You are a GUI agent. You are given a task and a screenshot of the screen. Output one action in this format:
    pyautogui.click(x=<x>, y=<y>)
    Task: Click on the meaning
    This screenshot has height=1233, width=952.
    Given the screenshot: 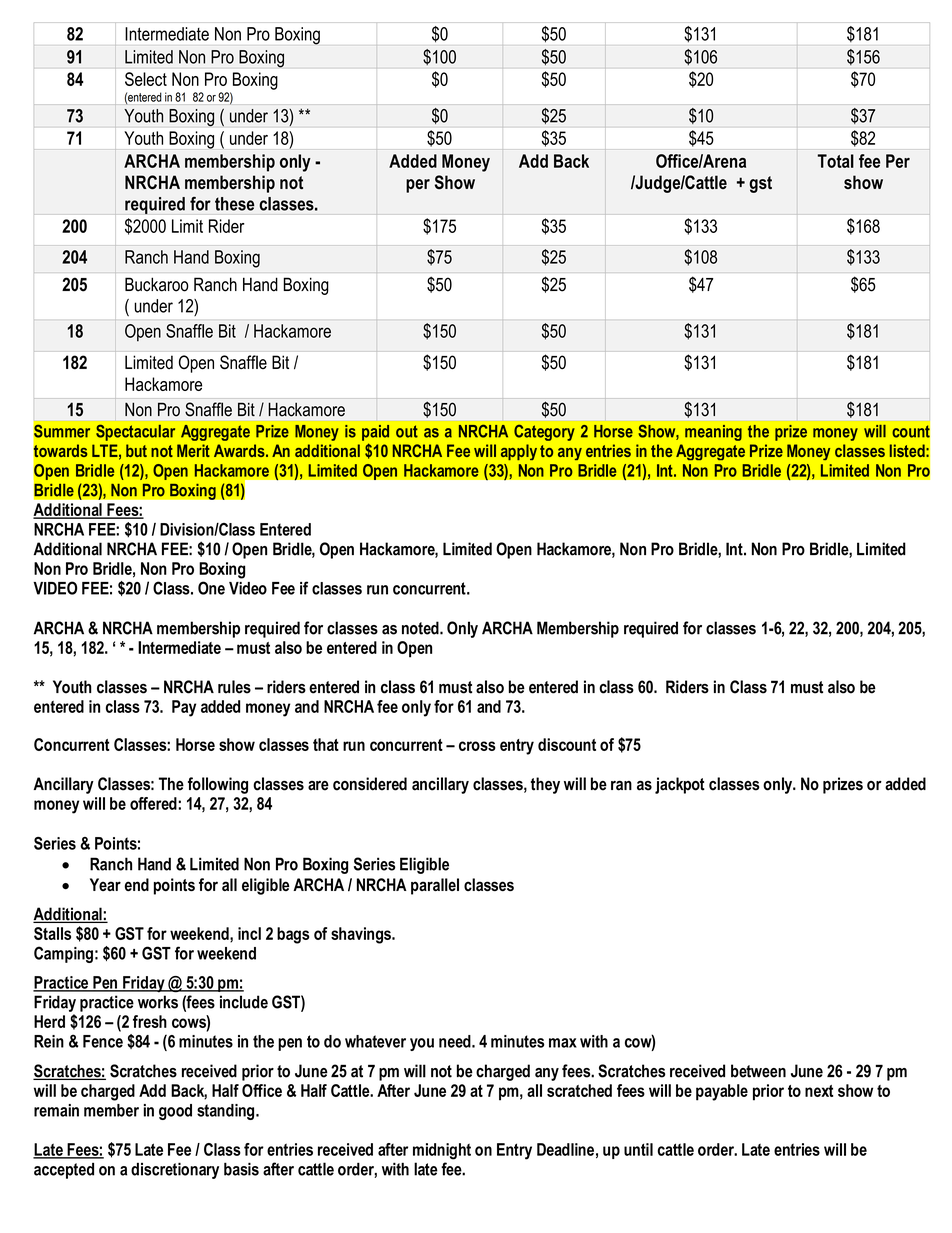 What is the action you would take?
    pyautogui.click(x=713, y=433)
